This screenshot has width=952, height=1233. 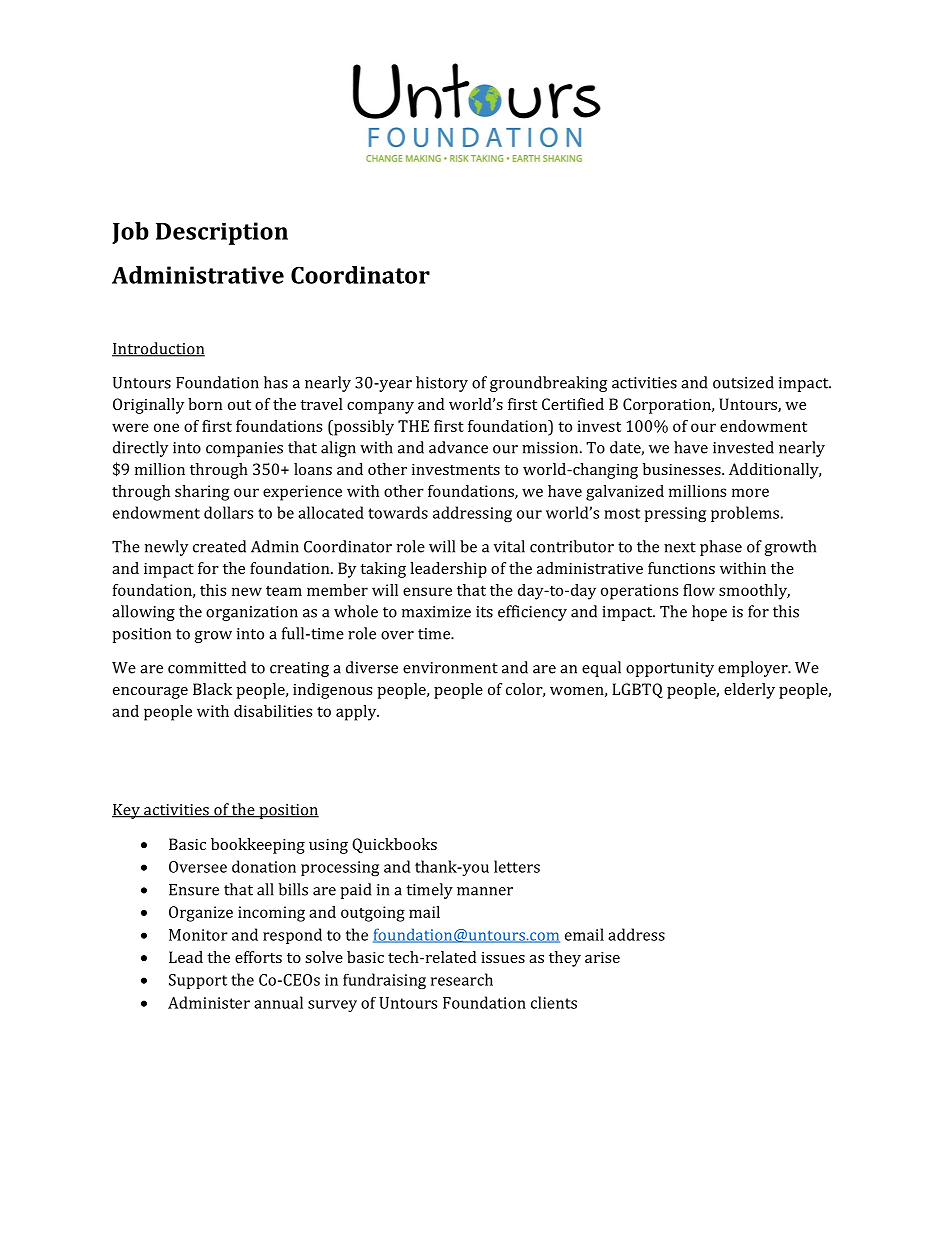 What do you see at coordinates (709, 613) in the screenshot?
I see `hope` at bounding box center [709, 613].
